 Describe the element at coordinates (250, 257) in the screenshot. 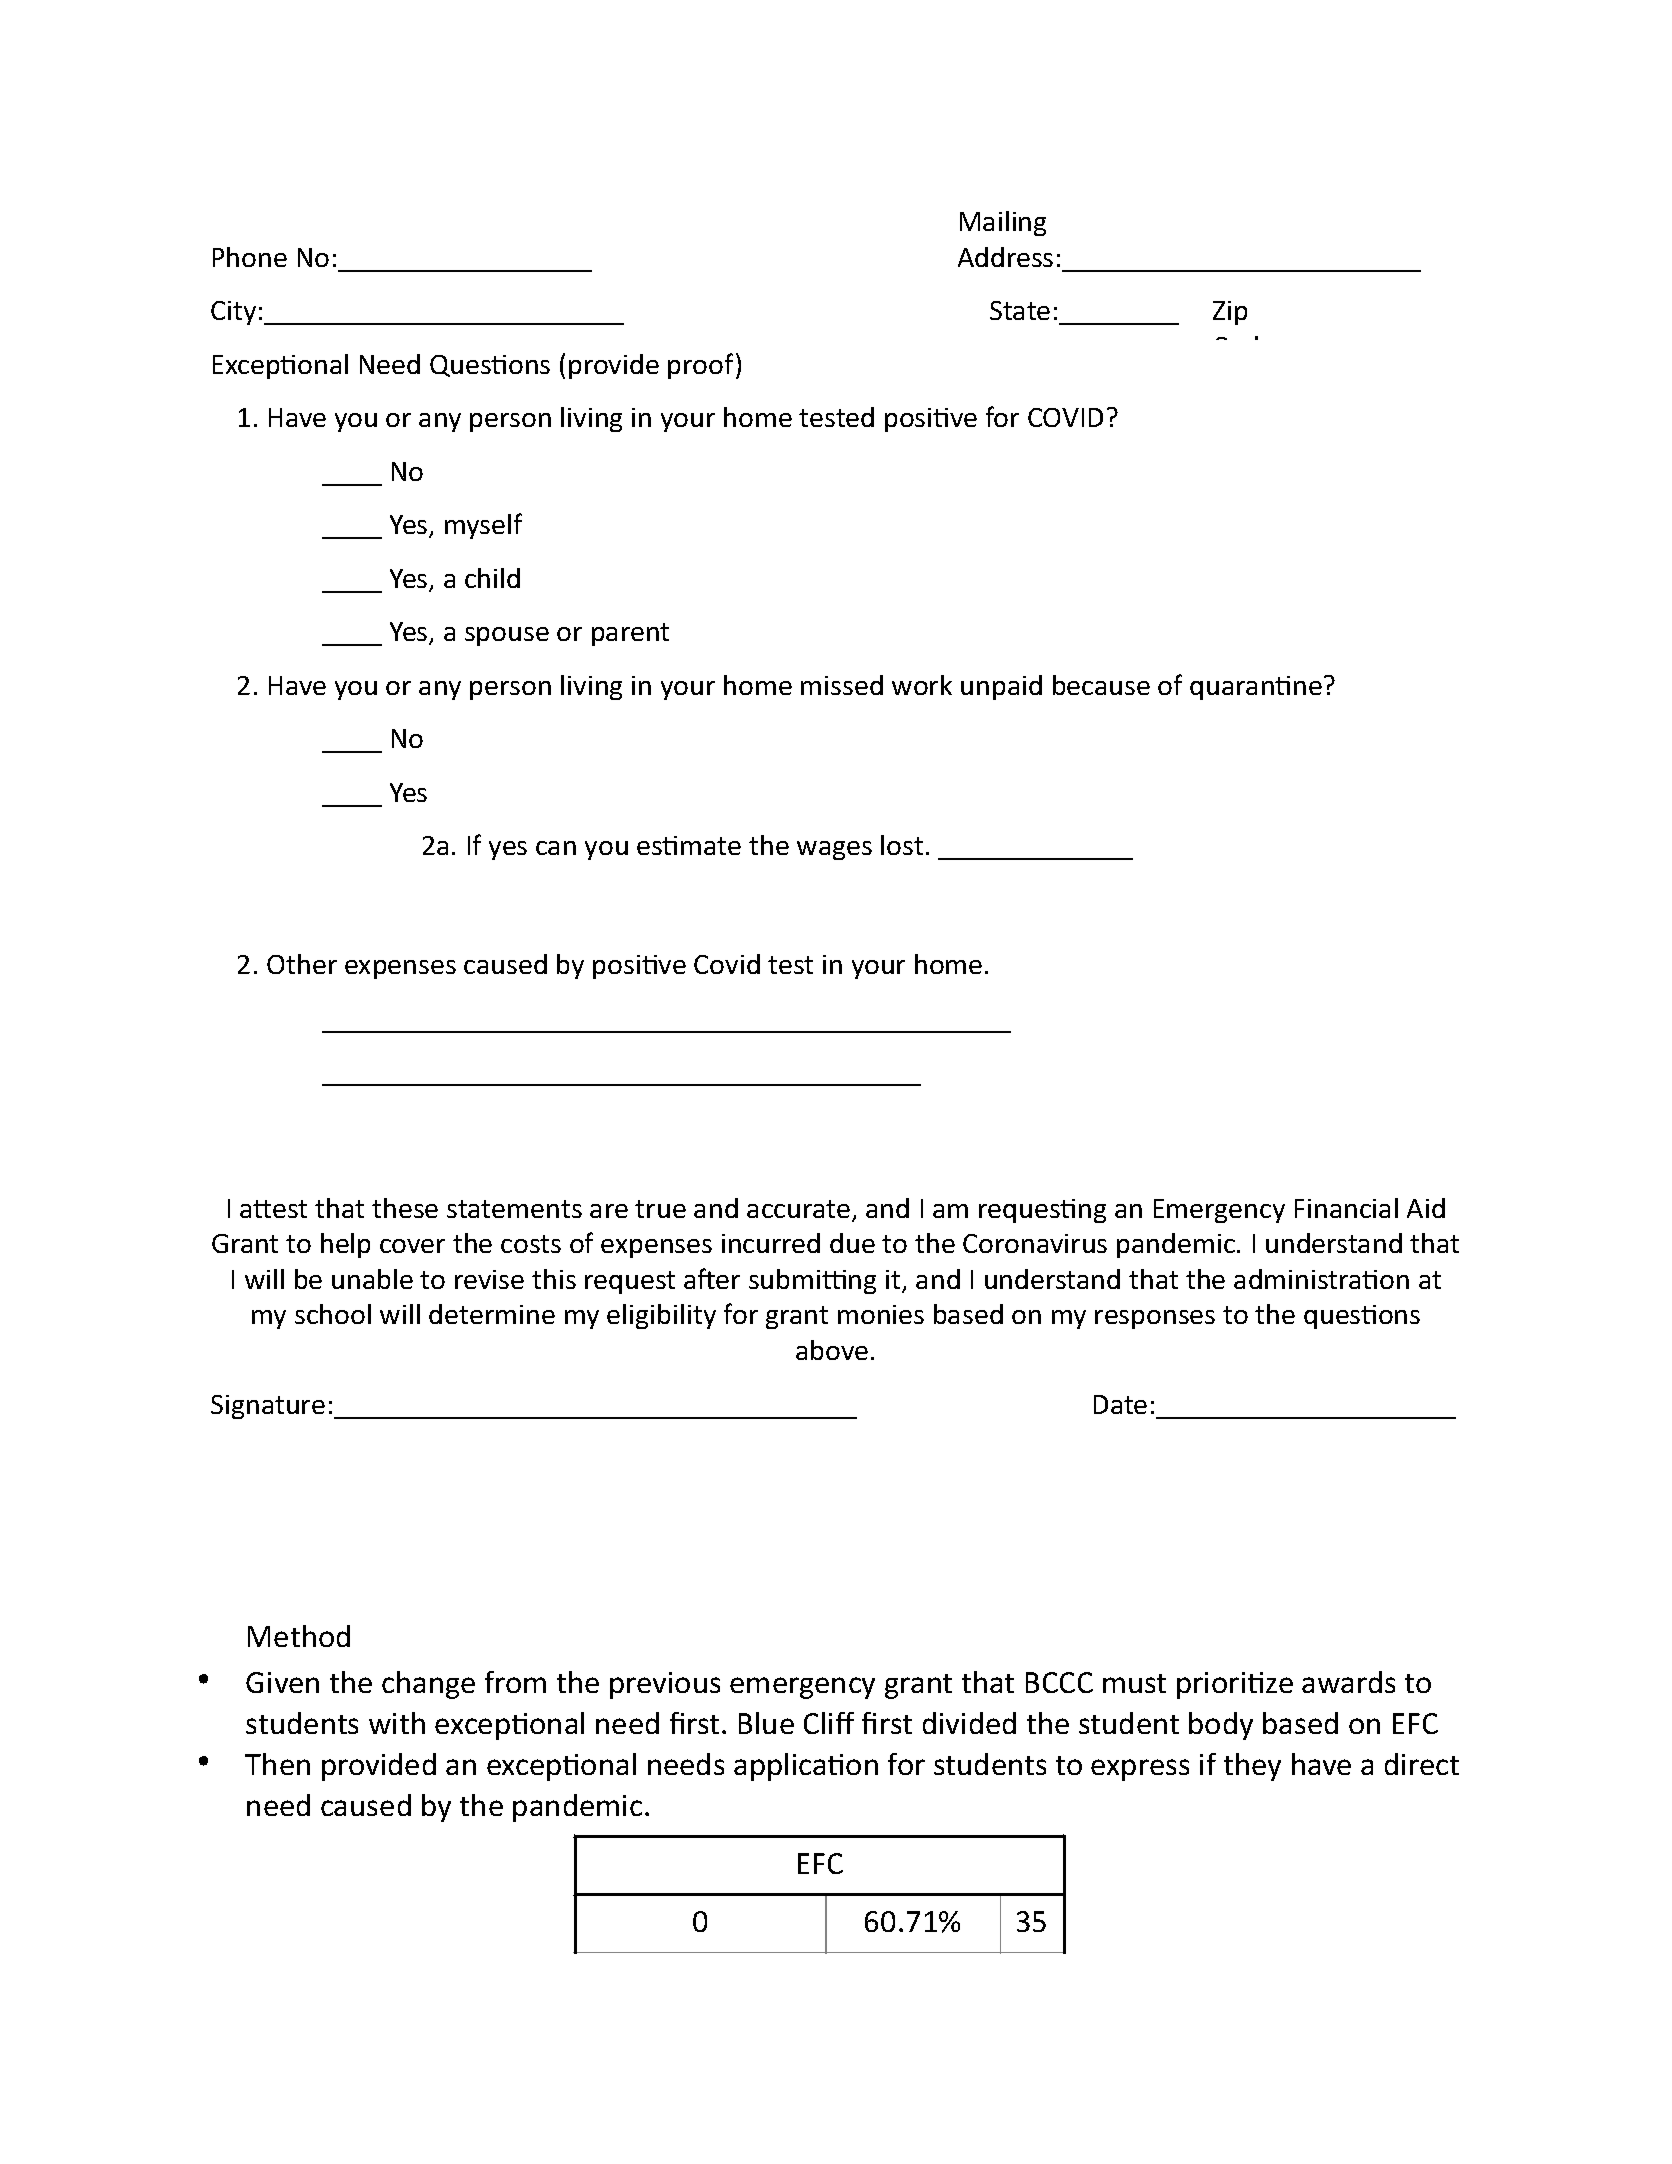

I see `Phone` at that location.
